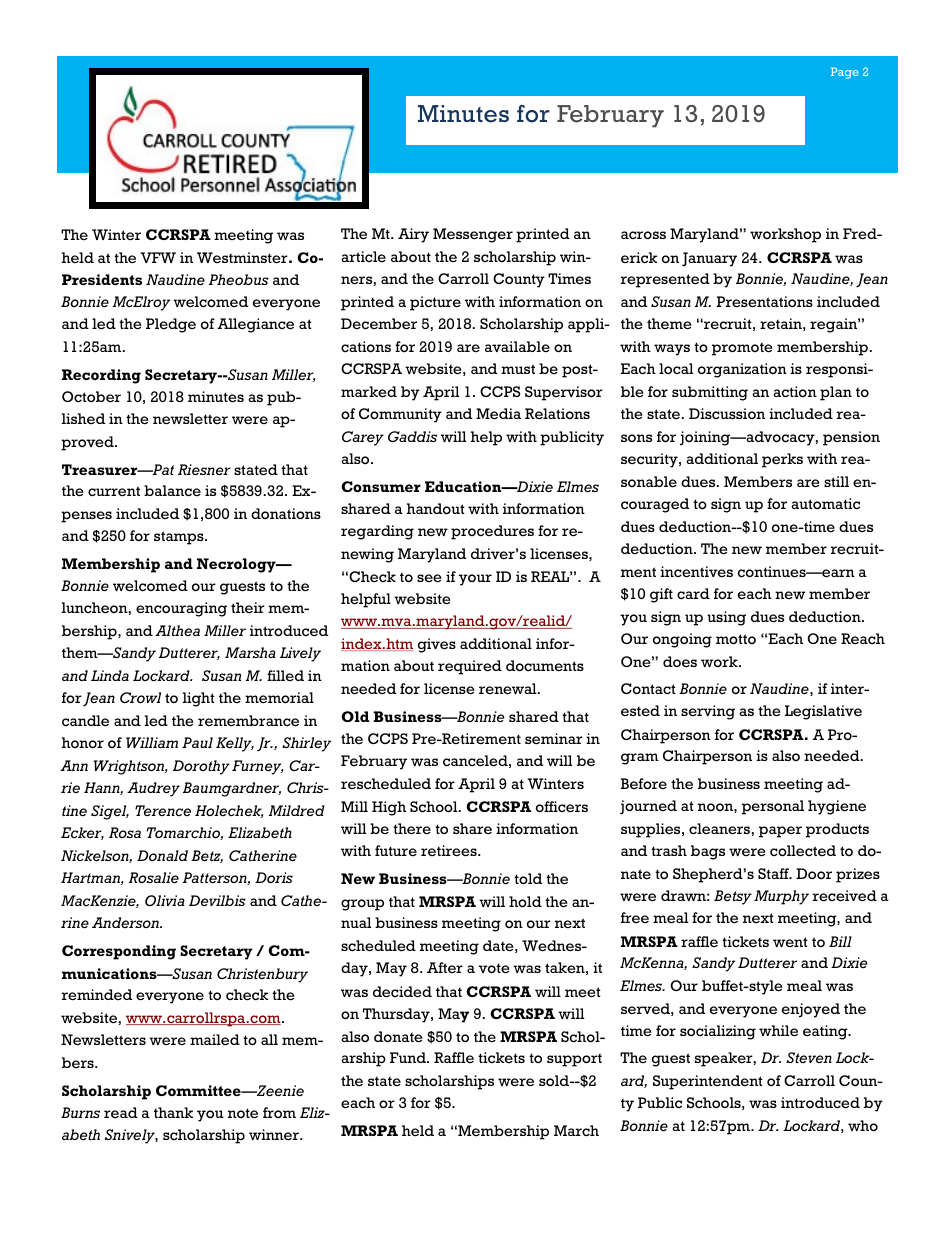 The image size is (952, 1233). Describe the element at coordinates (173, 1112) in the page. I see `thank` at that location.
